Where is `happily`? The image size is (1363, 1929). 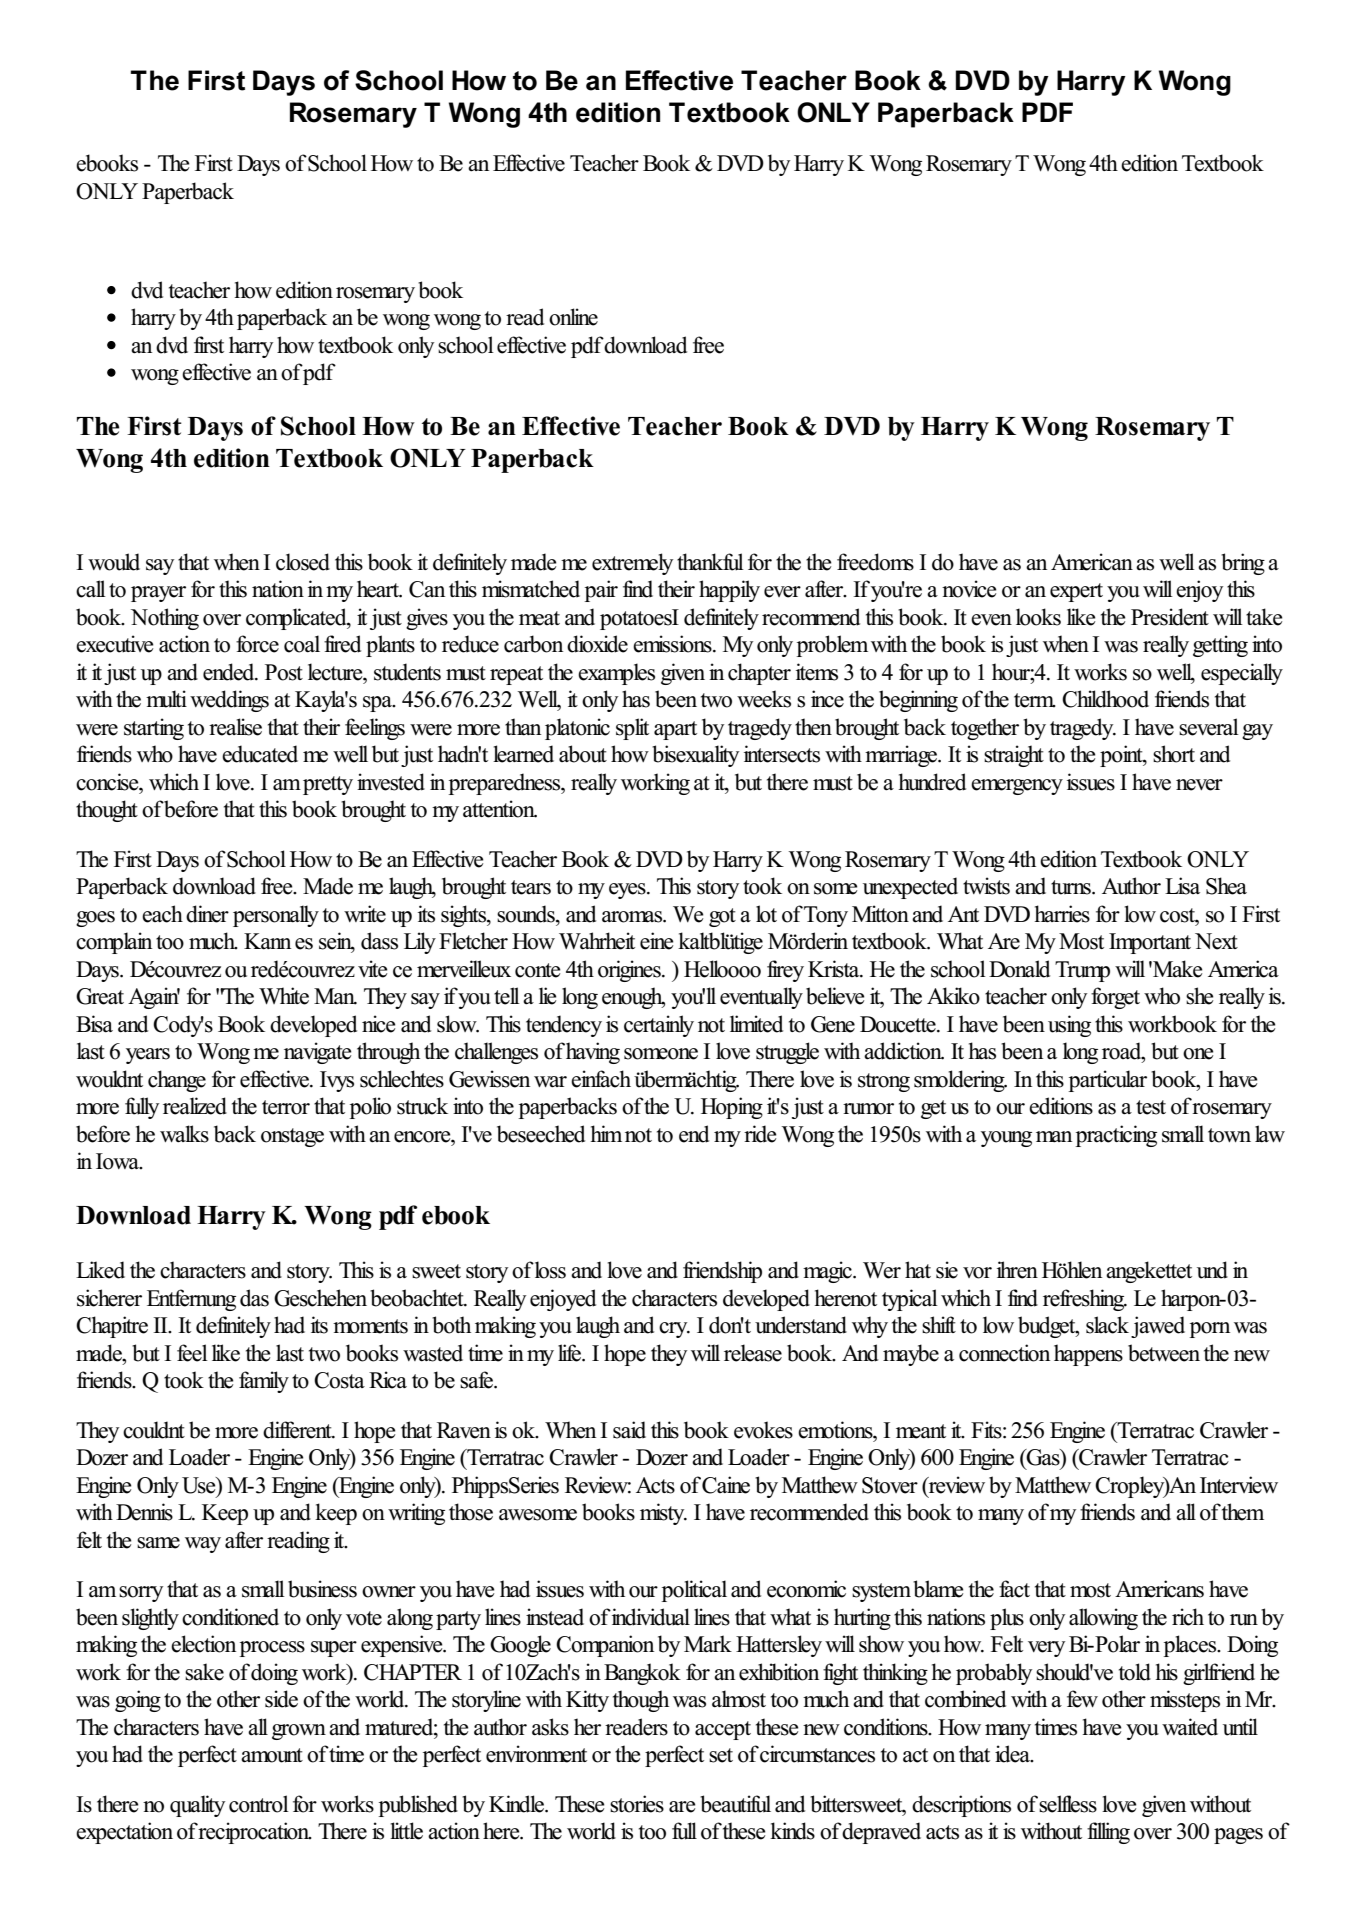
happily is located at coordinates (729, 591).
